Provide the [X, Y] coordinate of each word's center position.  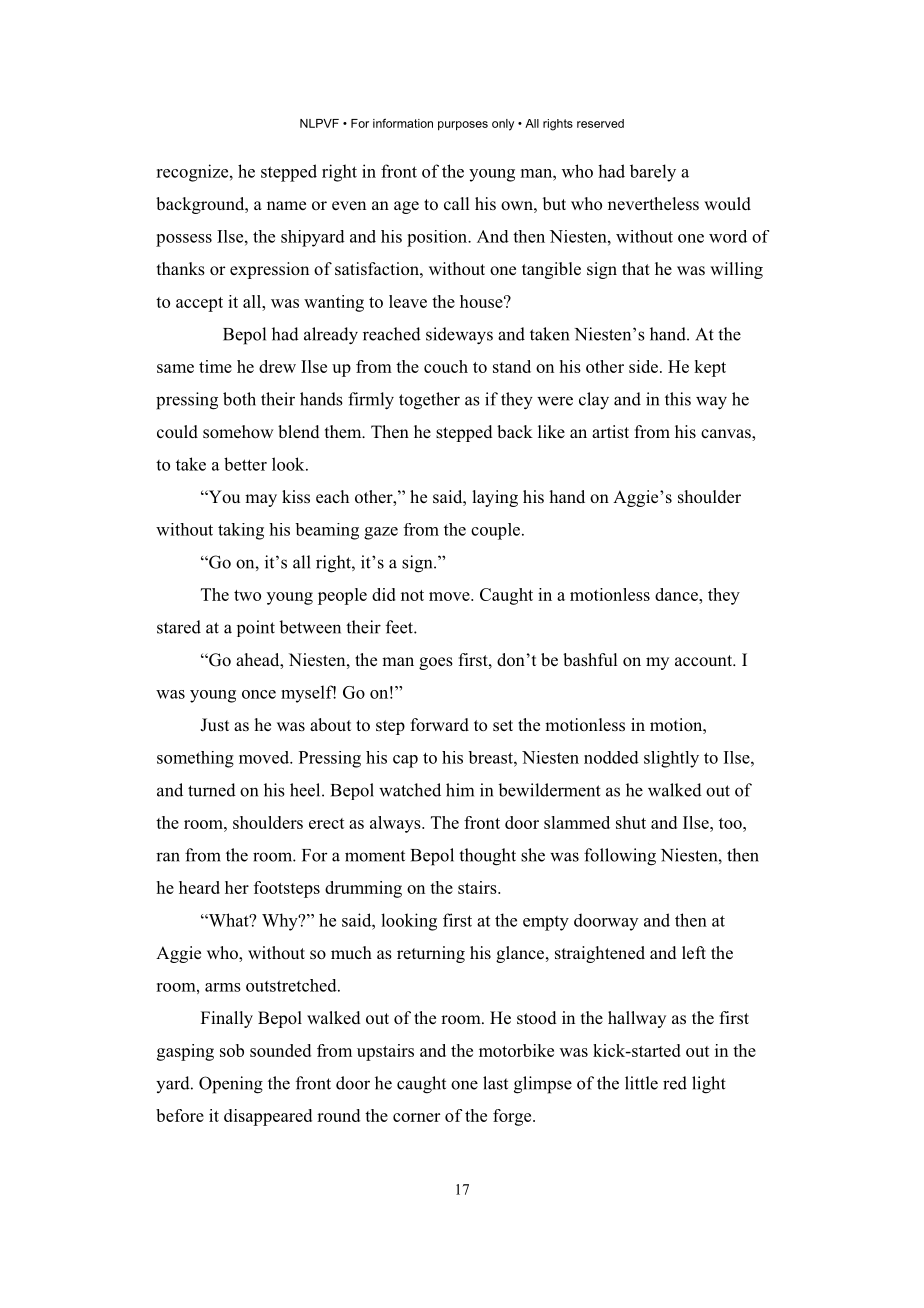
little [641, 1083]
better [245, 464]
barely [653, 173]
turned [212, 790]
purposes [463, 126]
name [286, 205]
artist [610, 432]
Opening [231, 1085]
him [460, 790]
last [495, 1083]
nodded [611, 757]
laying [495, 498]
